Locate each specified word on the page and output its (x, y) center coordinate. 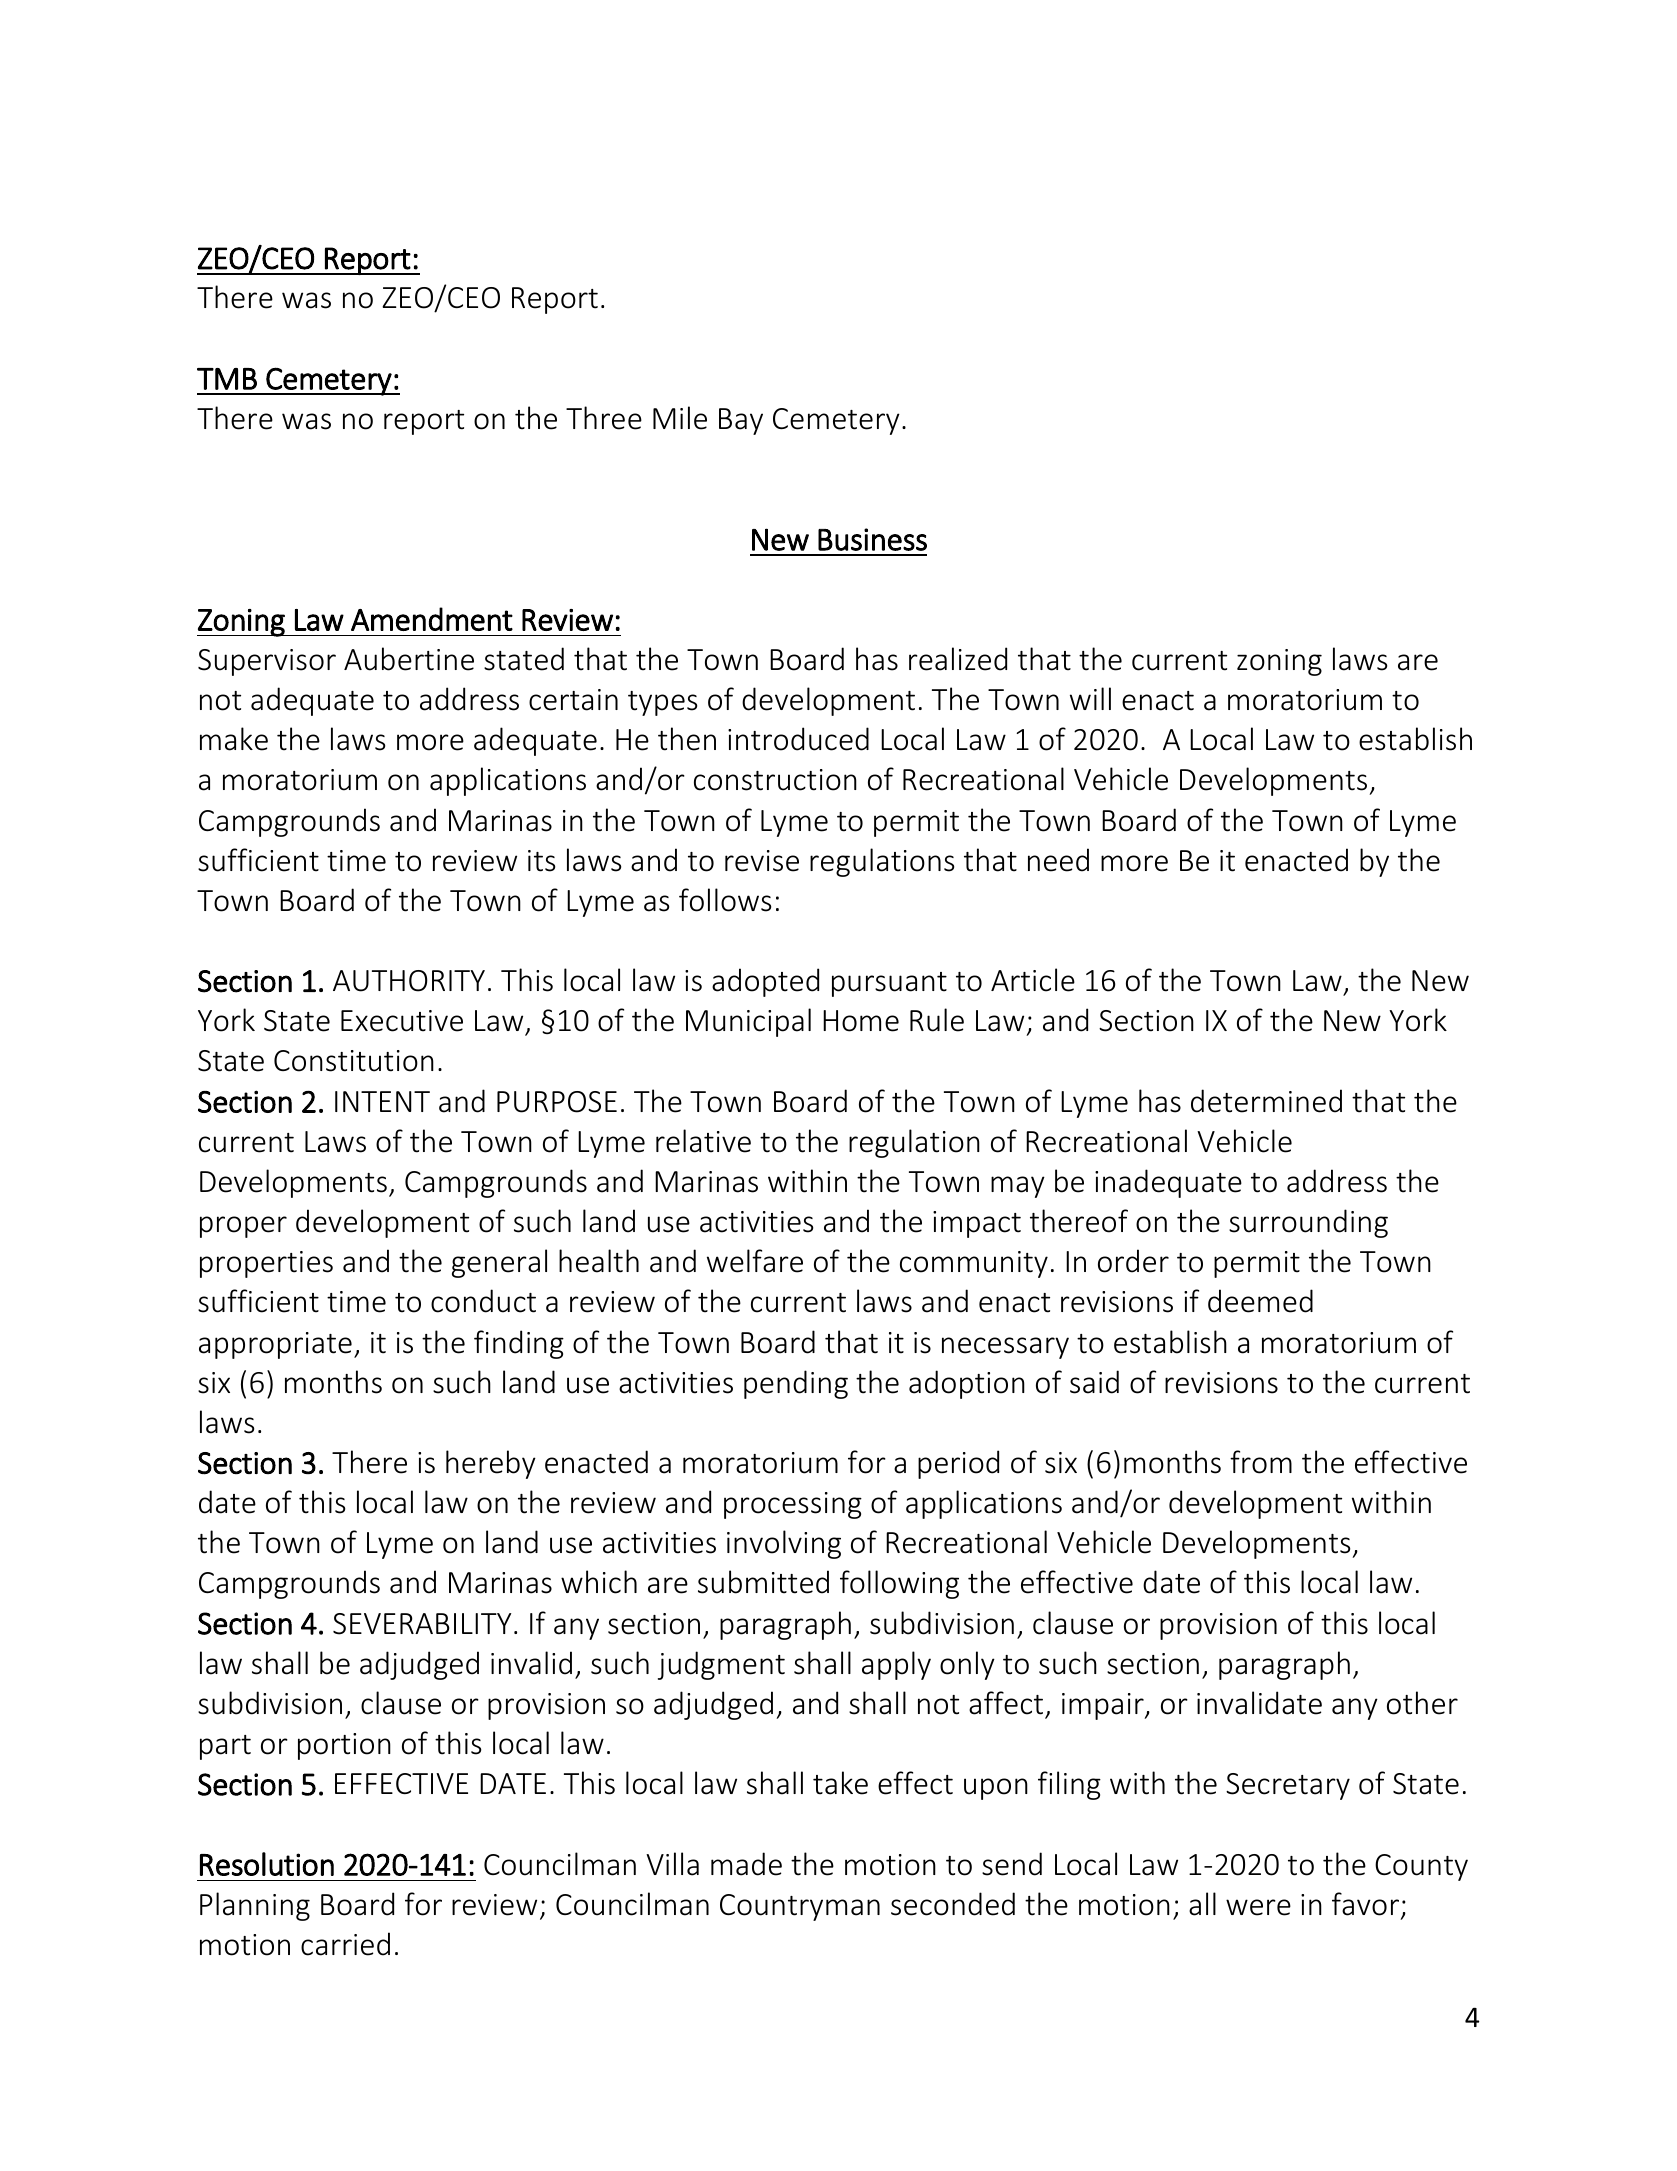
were (1258, 1907)
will (1090, 698)
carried (345, 1944)
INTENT (382, 1101)
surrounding (1308, 1223)
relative (703, 1141)
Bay (741, 421)
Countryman (800, 1907)
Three (604, 418)
